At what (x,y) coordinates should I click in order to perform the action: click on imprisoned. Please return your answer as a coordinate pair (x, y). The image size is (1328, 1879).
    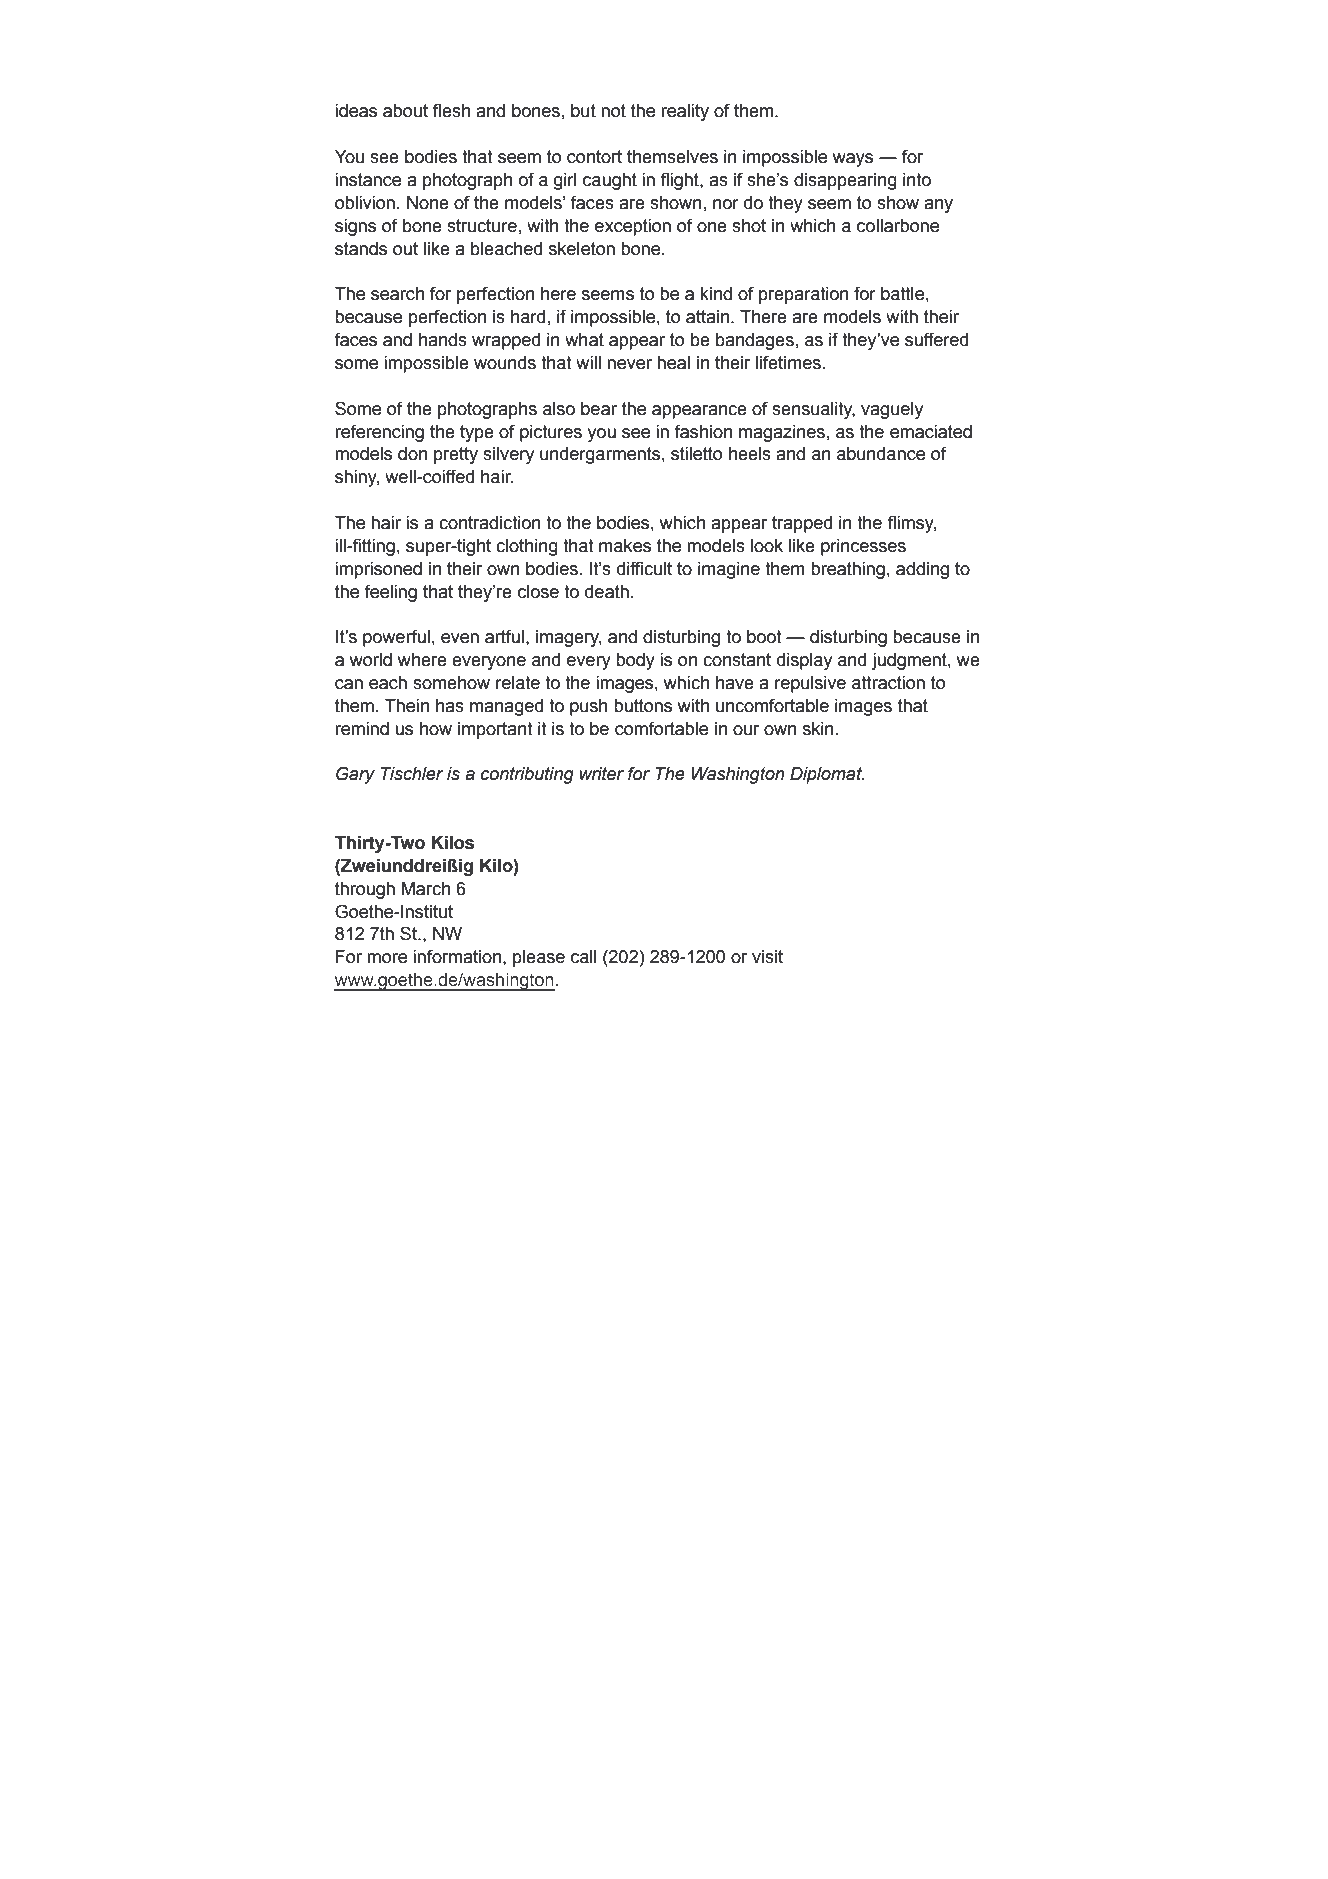
    Looking at the image, I should click on (378, 570).
